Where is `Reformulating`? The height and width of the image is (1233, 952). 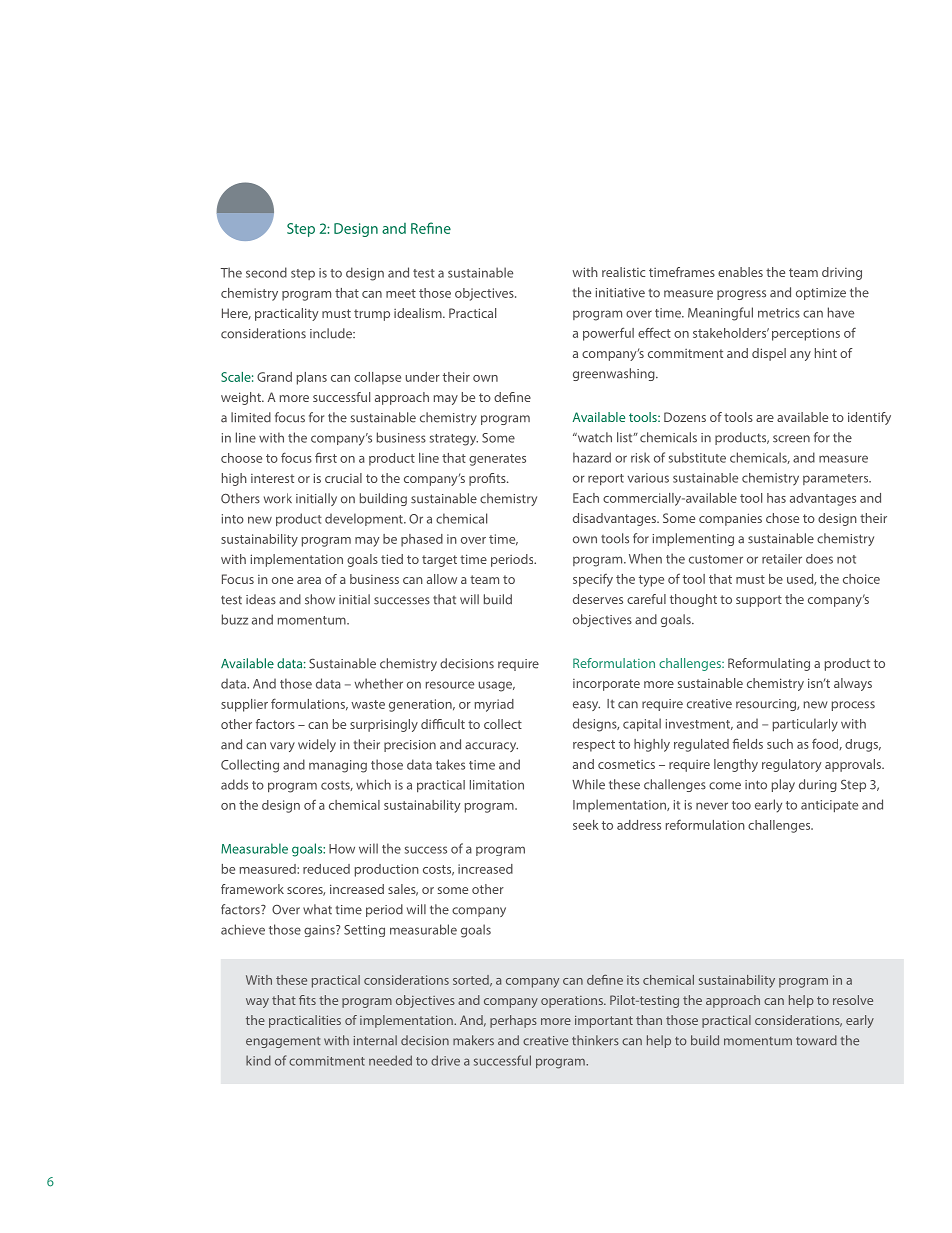 Reformulating is located at coordinates (769, 664).
